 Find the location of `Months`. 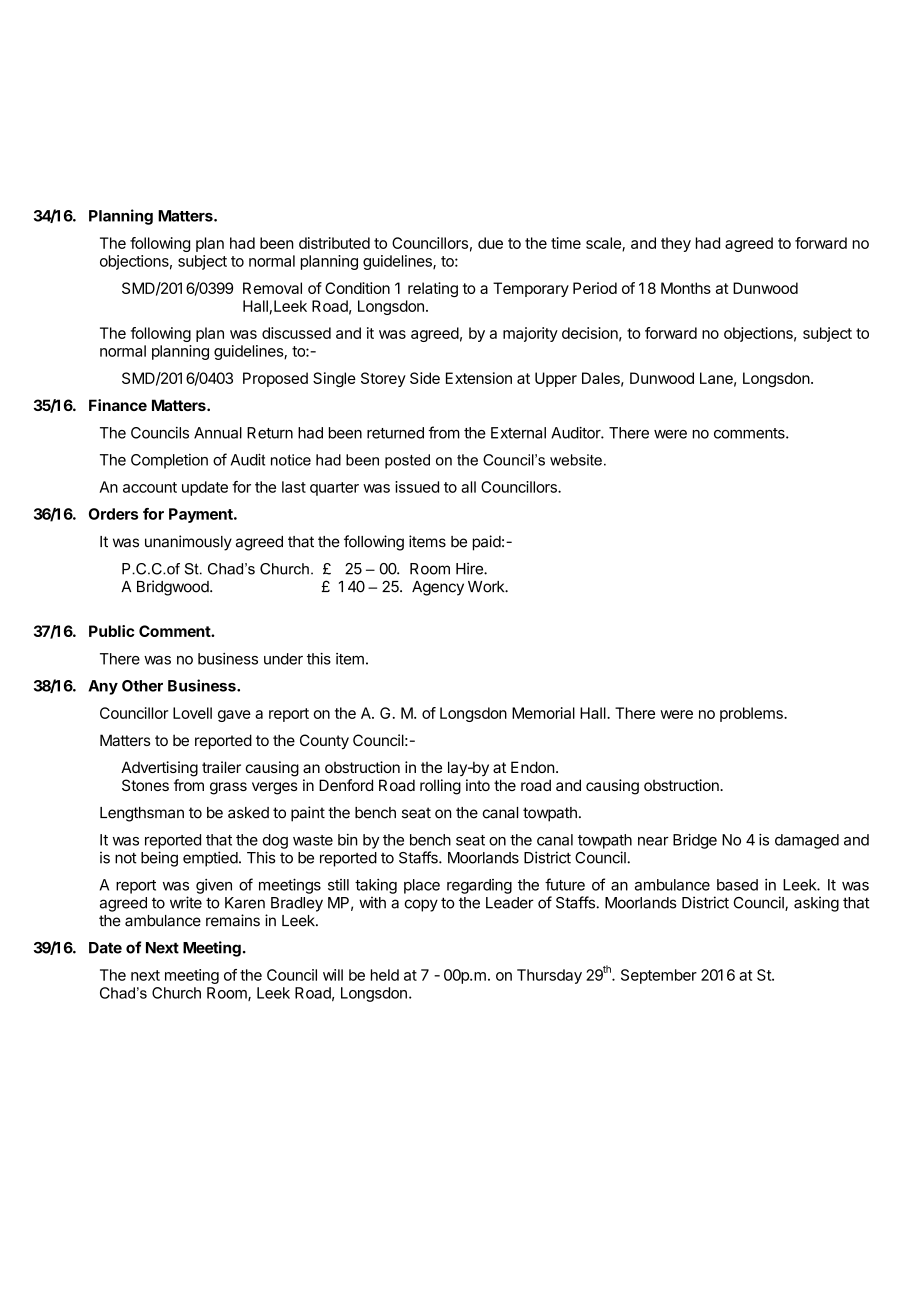

Months is located at coordinates (686, 288).
